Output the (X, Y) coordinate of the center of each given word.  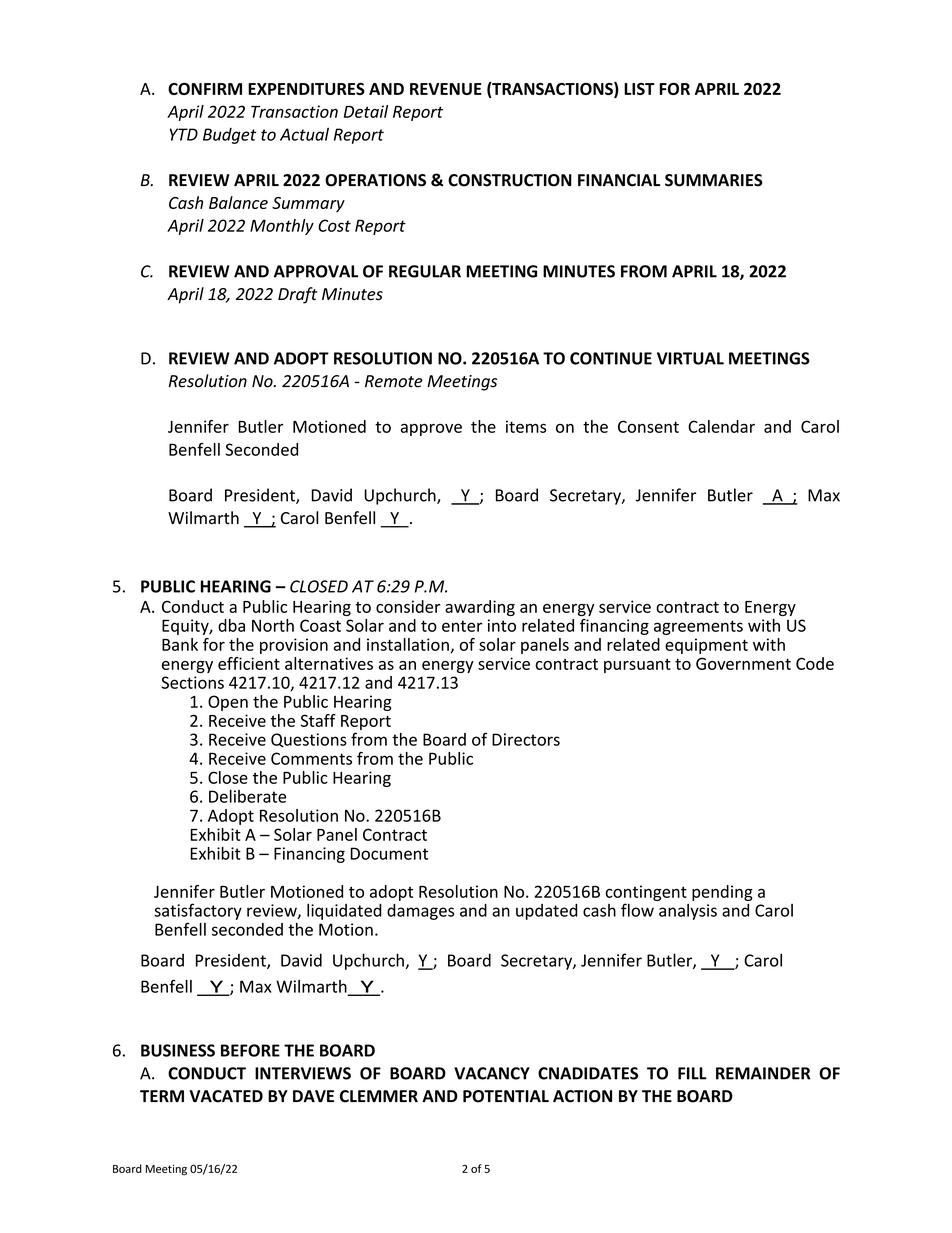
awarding (480, 608)
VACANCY (492, 1073)
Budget (229, 136)
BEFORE (250, 1050)
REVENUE (446, 89)
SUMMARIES (714, 180)
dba (231, 625)
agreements (698, 627)
